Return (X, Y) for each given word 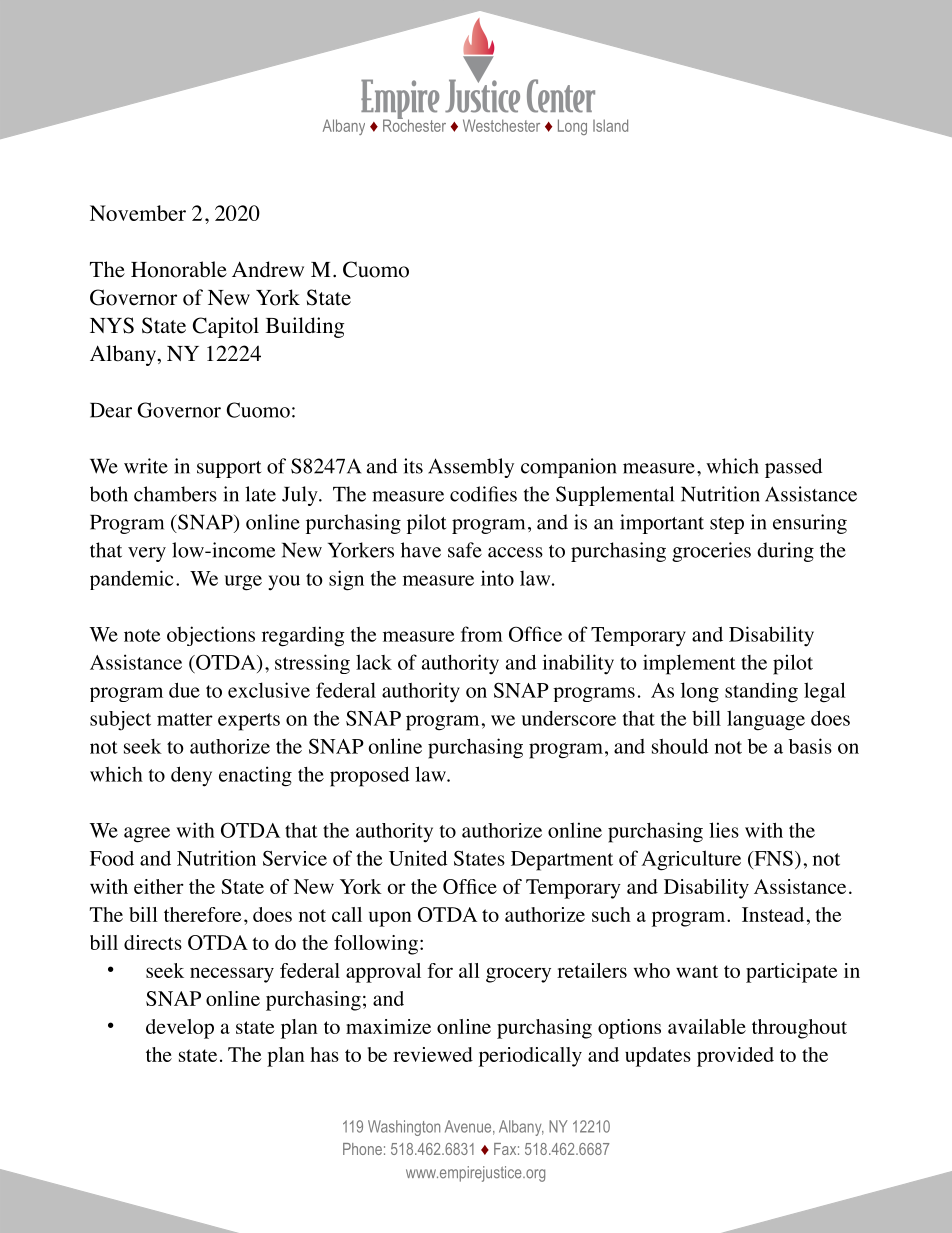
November (138, 213)
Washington (404, 1128)
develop (180, 1029)
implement (689, 664)
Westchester (501, 125)
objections (211, 636)
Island (610, 125)
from (482, 634)
